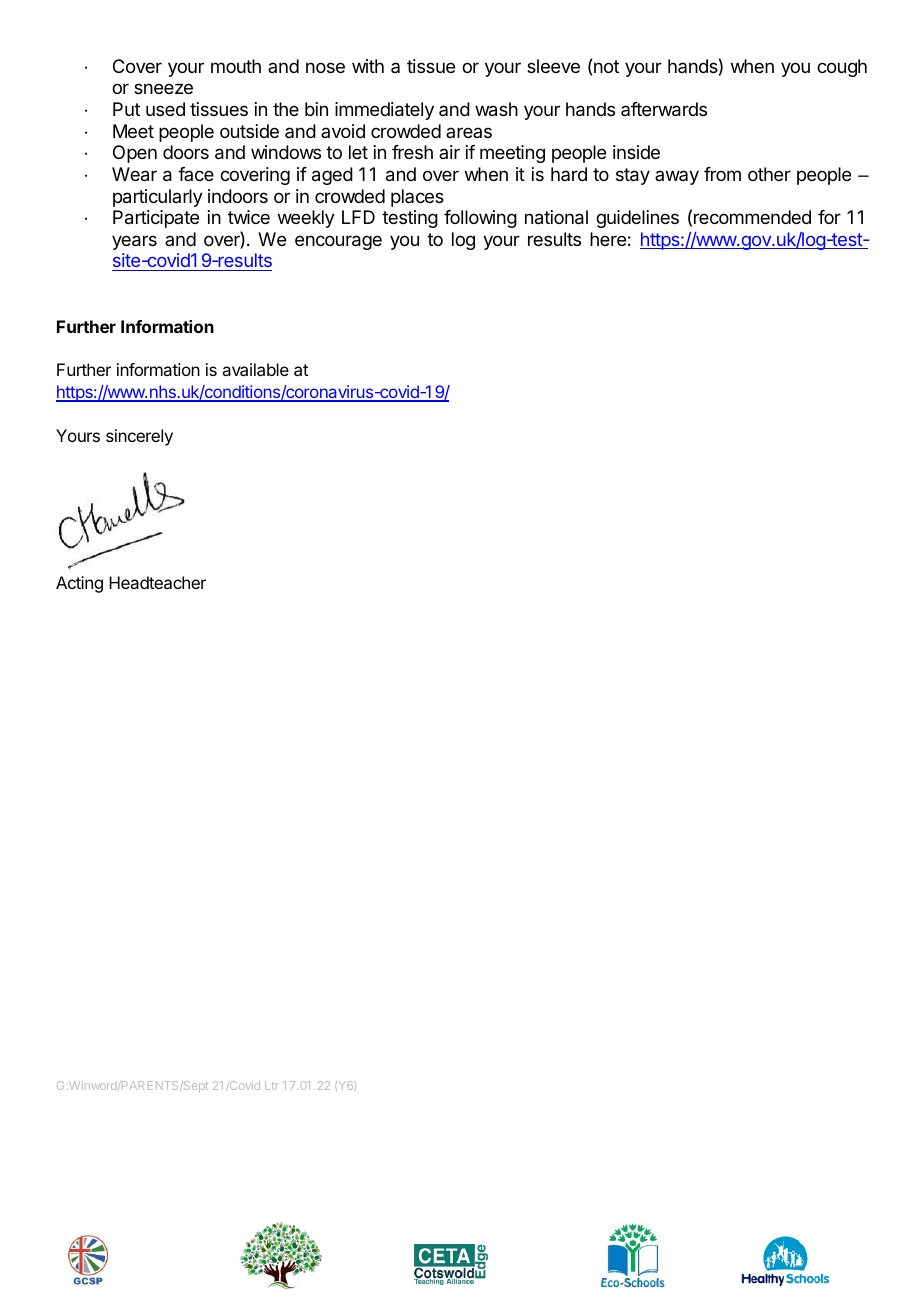 The width and height of the image is (924, 1308). Describe the element at coordinates (480, 219) in the image. I see `following` at that location.
